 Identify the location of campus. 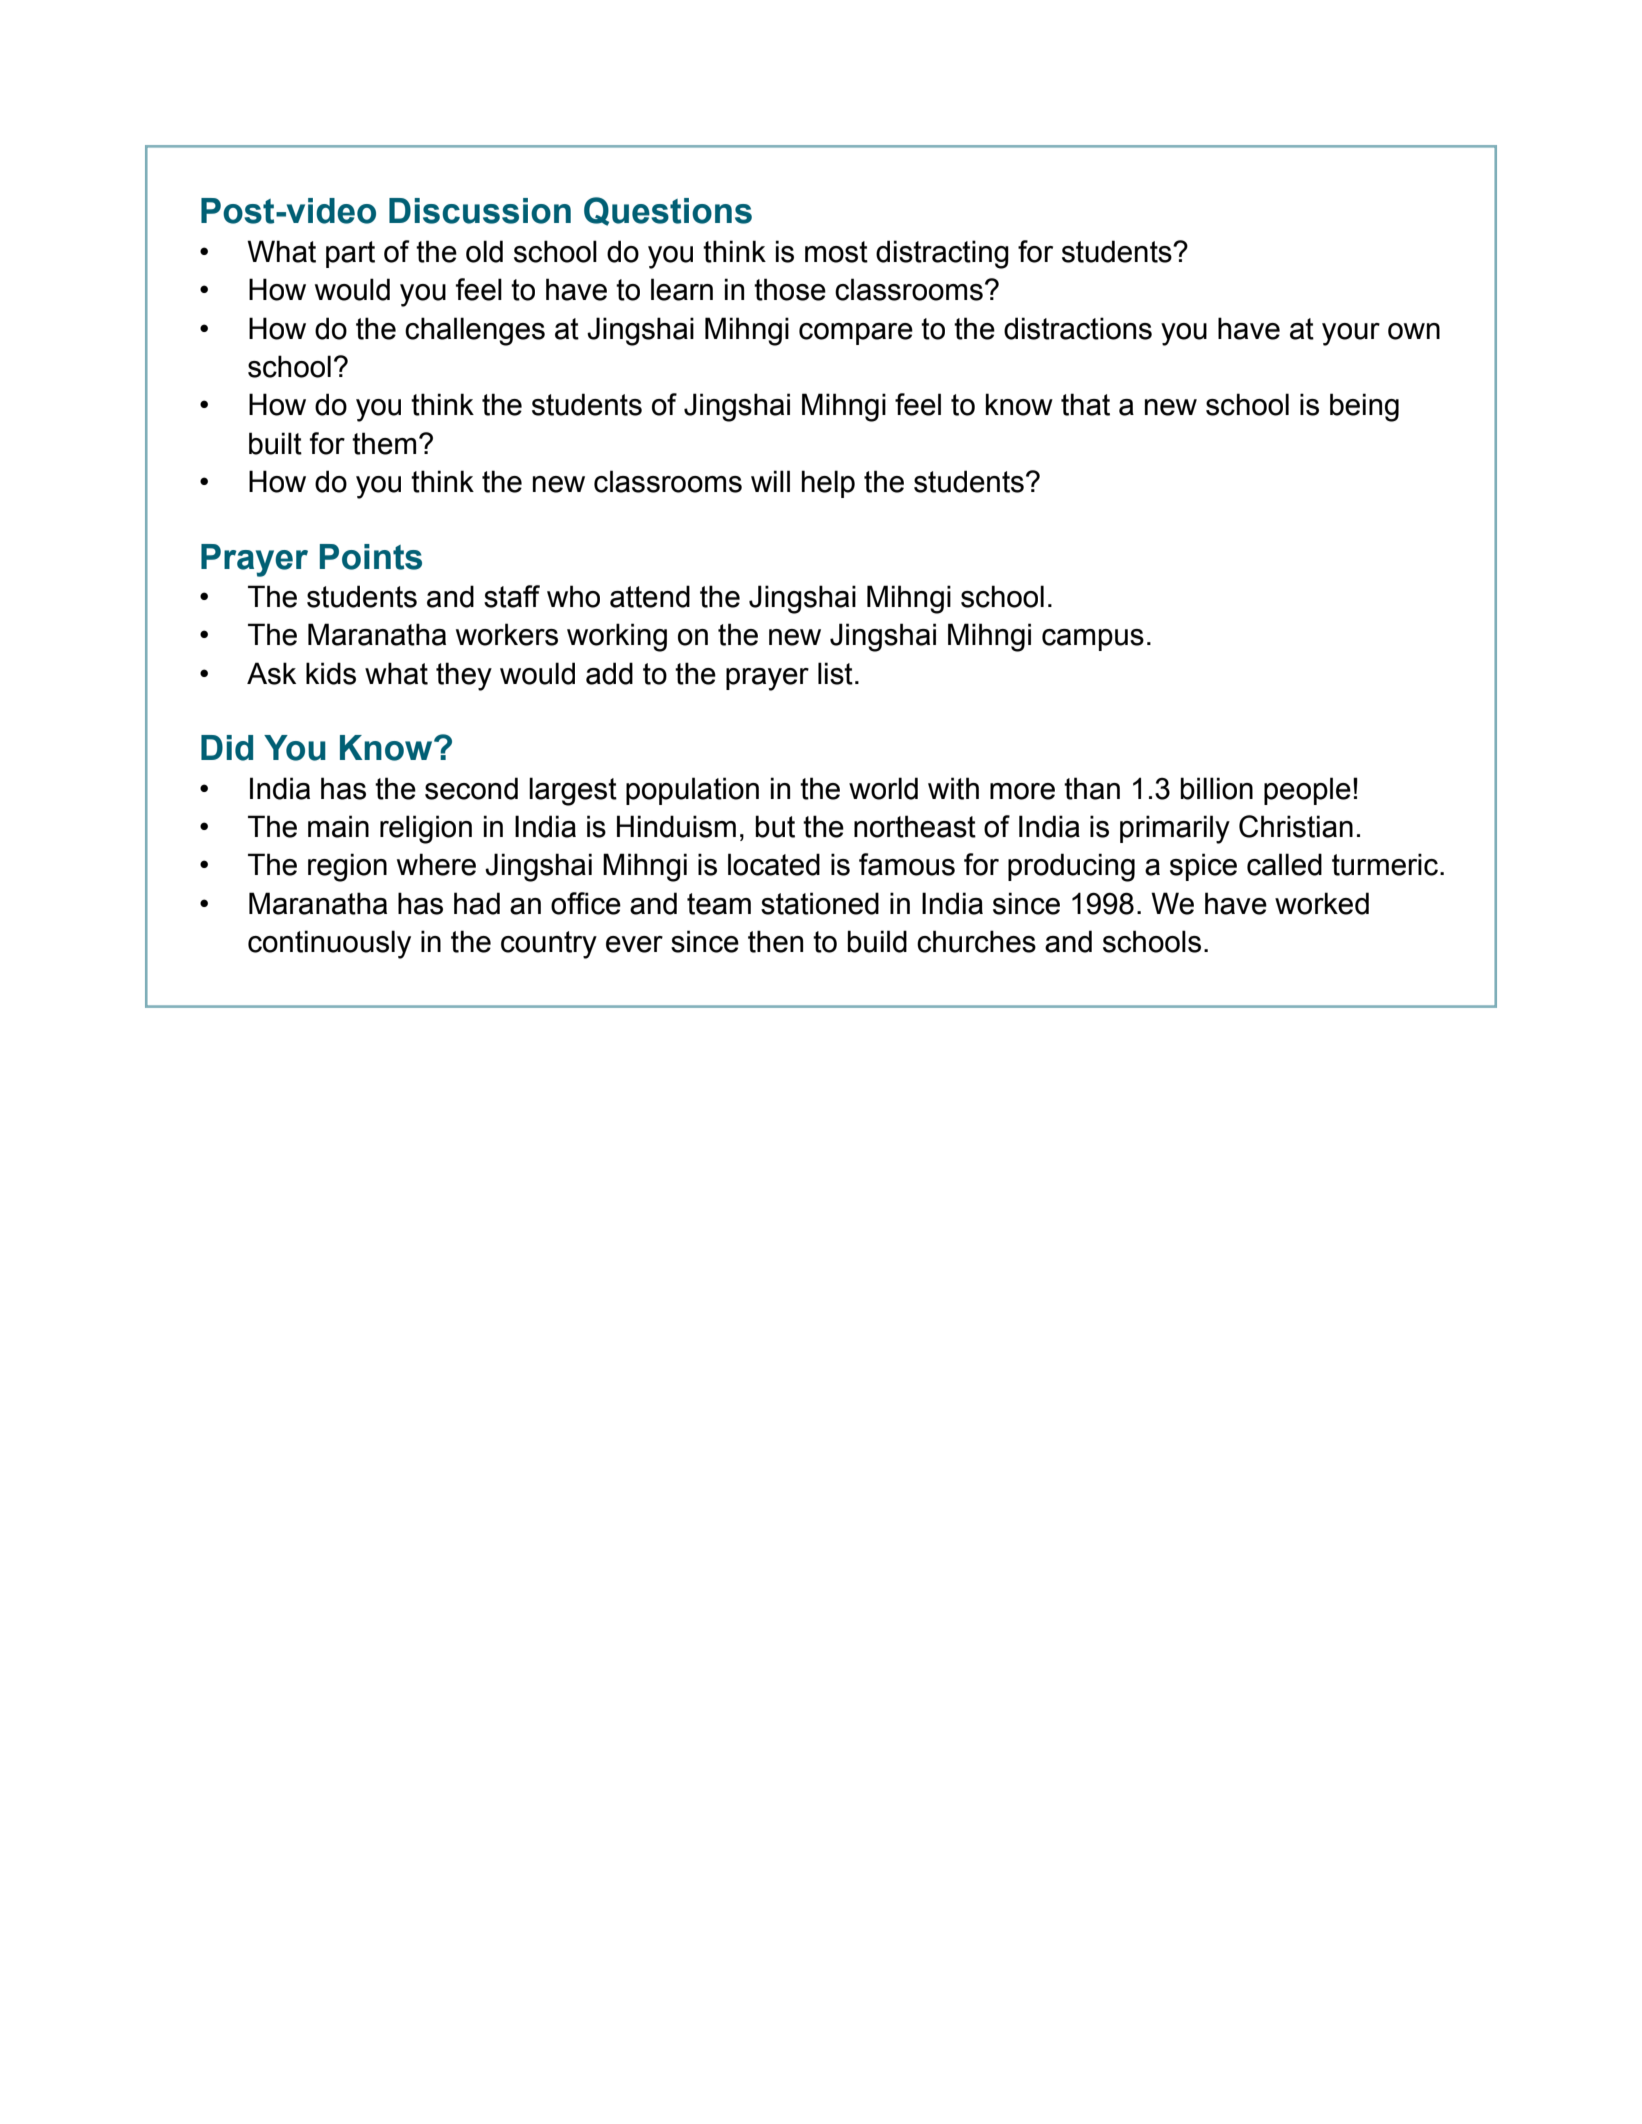
(1093, 640).
